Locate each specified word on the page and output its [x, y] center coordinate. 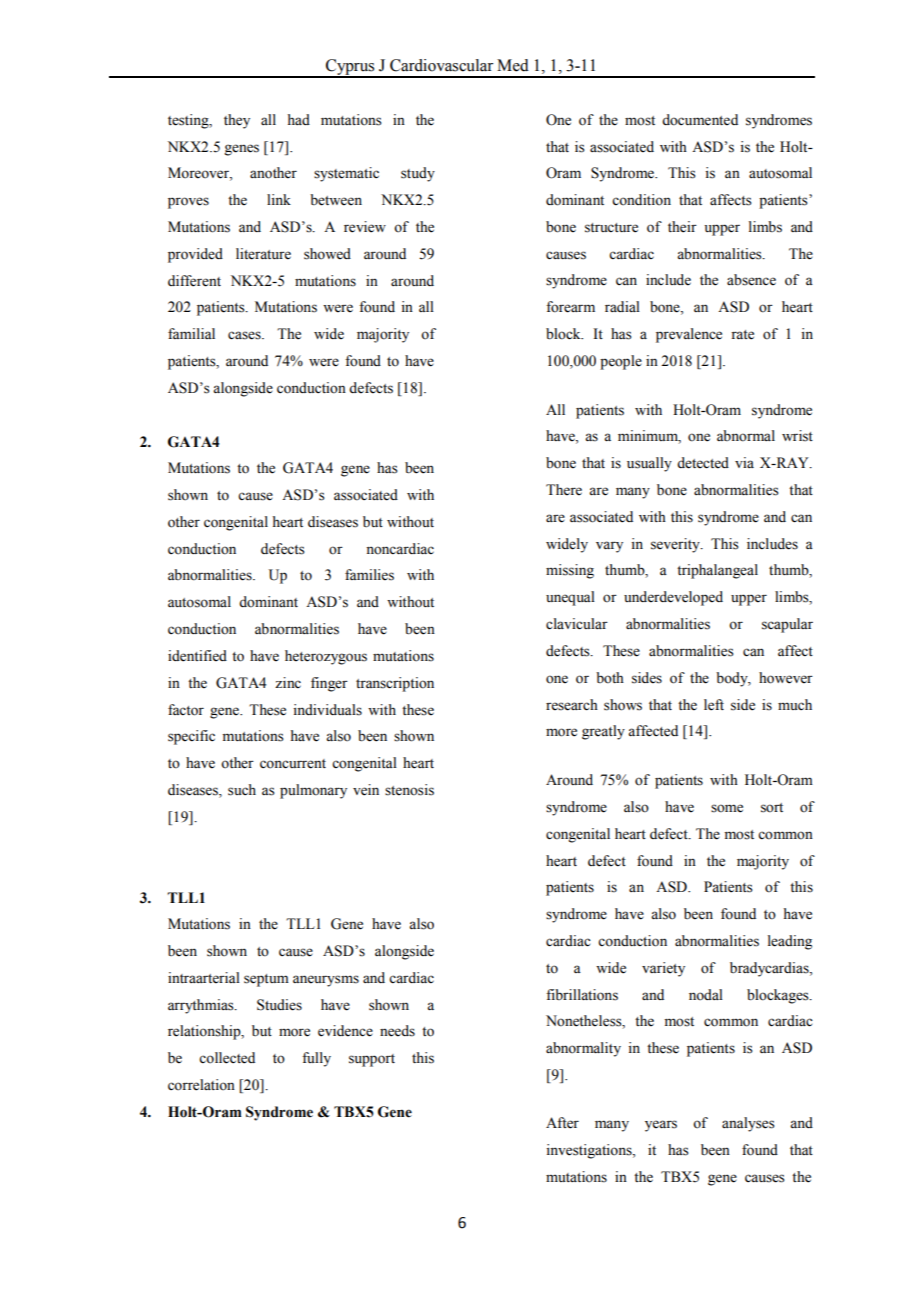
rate [742, 335]
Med [513, 65]
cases [245, 335]
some [727, 808]
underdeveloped [673, 598]
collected [227, 1058]
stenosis [409, 790]
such [242, 790]
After [562, 1123]
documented [700, 120]
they [237, 121]
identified [197, 656]
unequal [570, 598]
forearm [570, 307]
